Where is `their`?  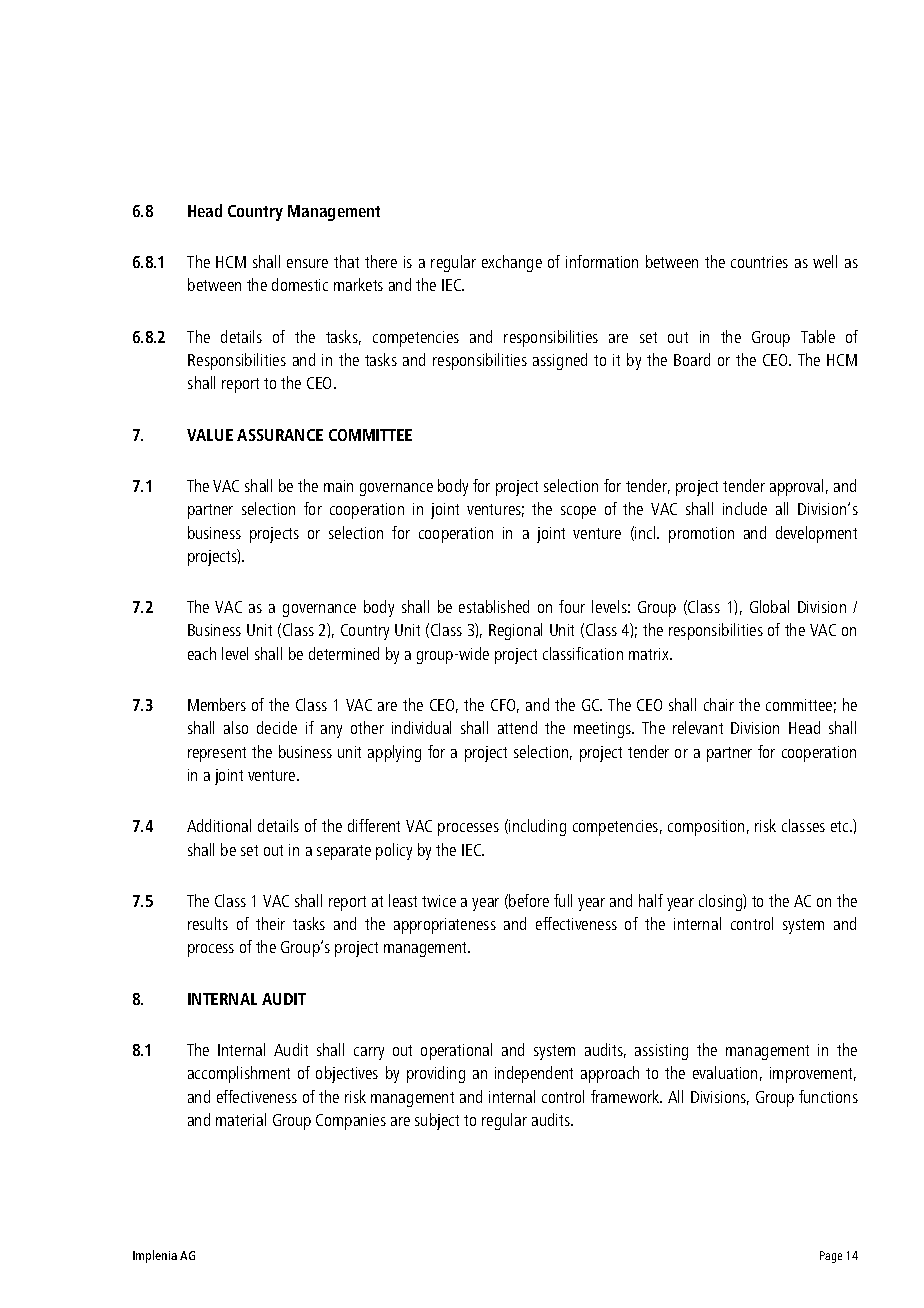 their is located at coordinates (270, 923).
